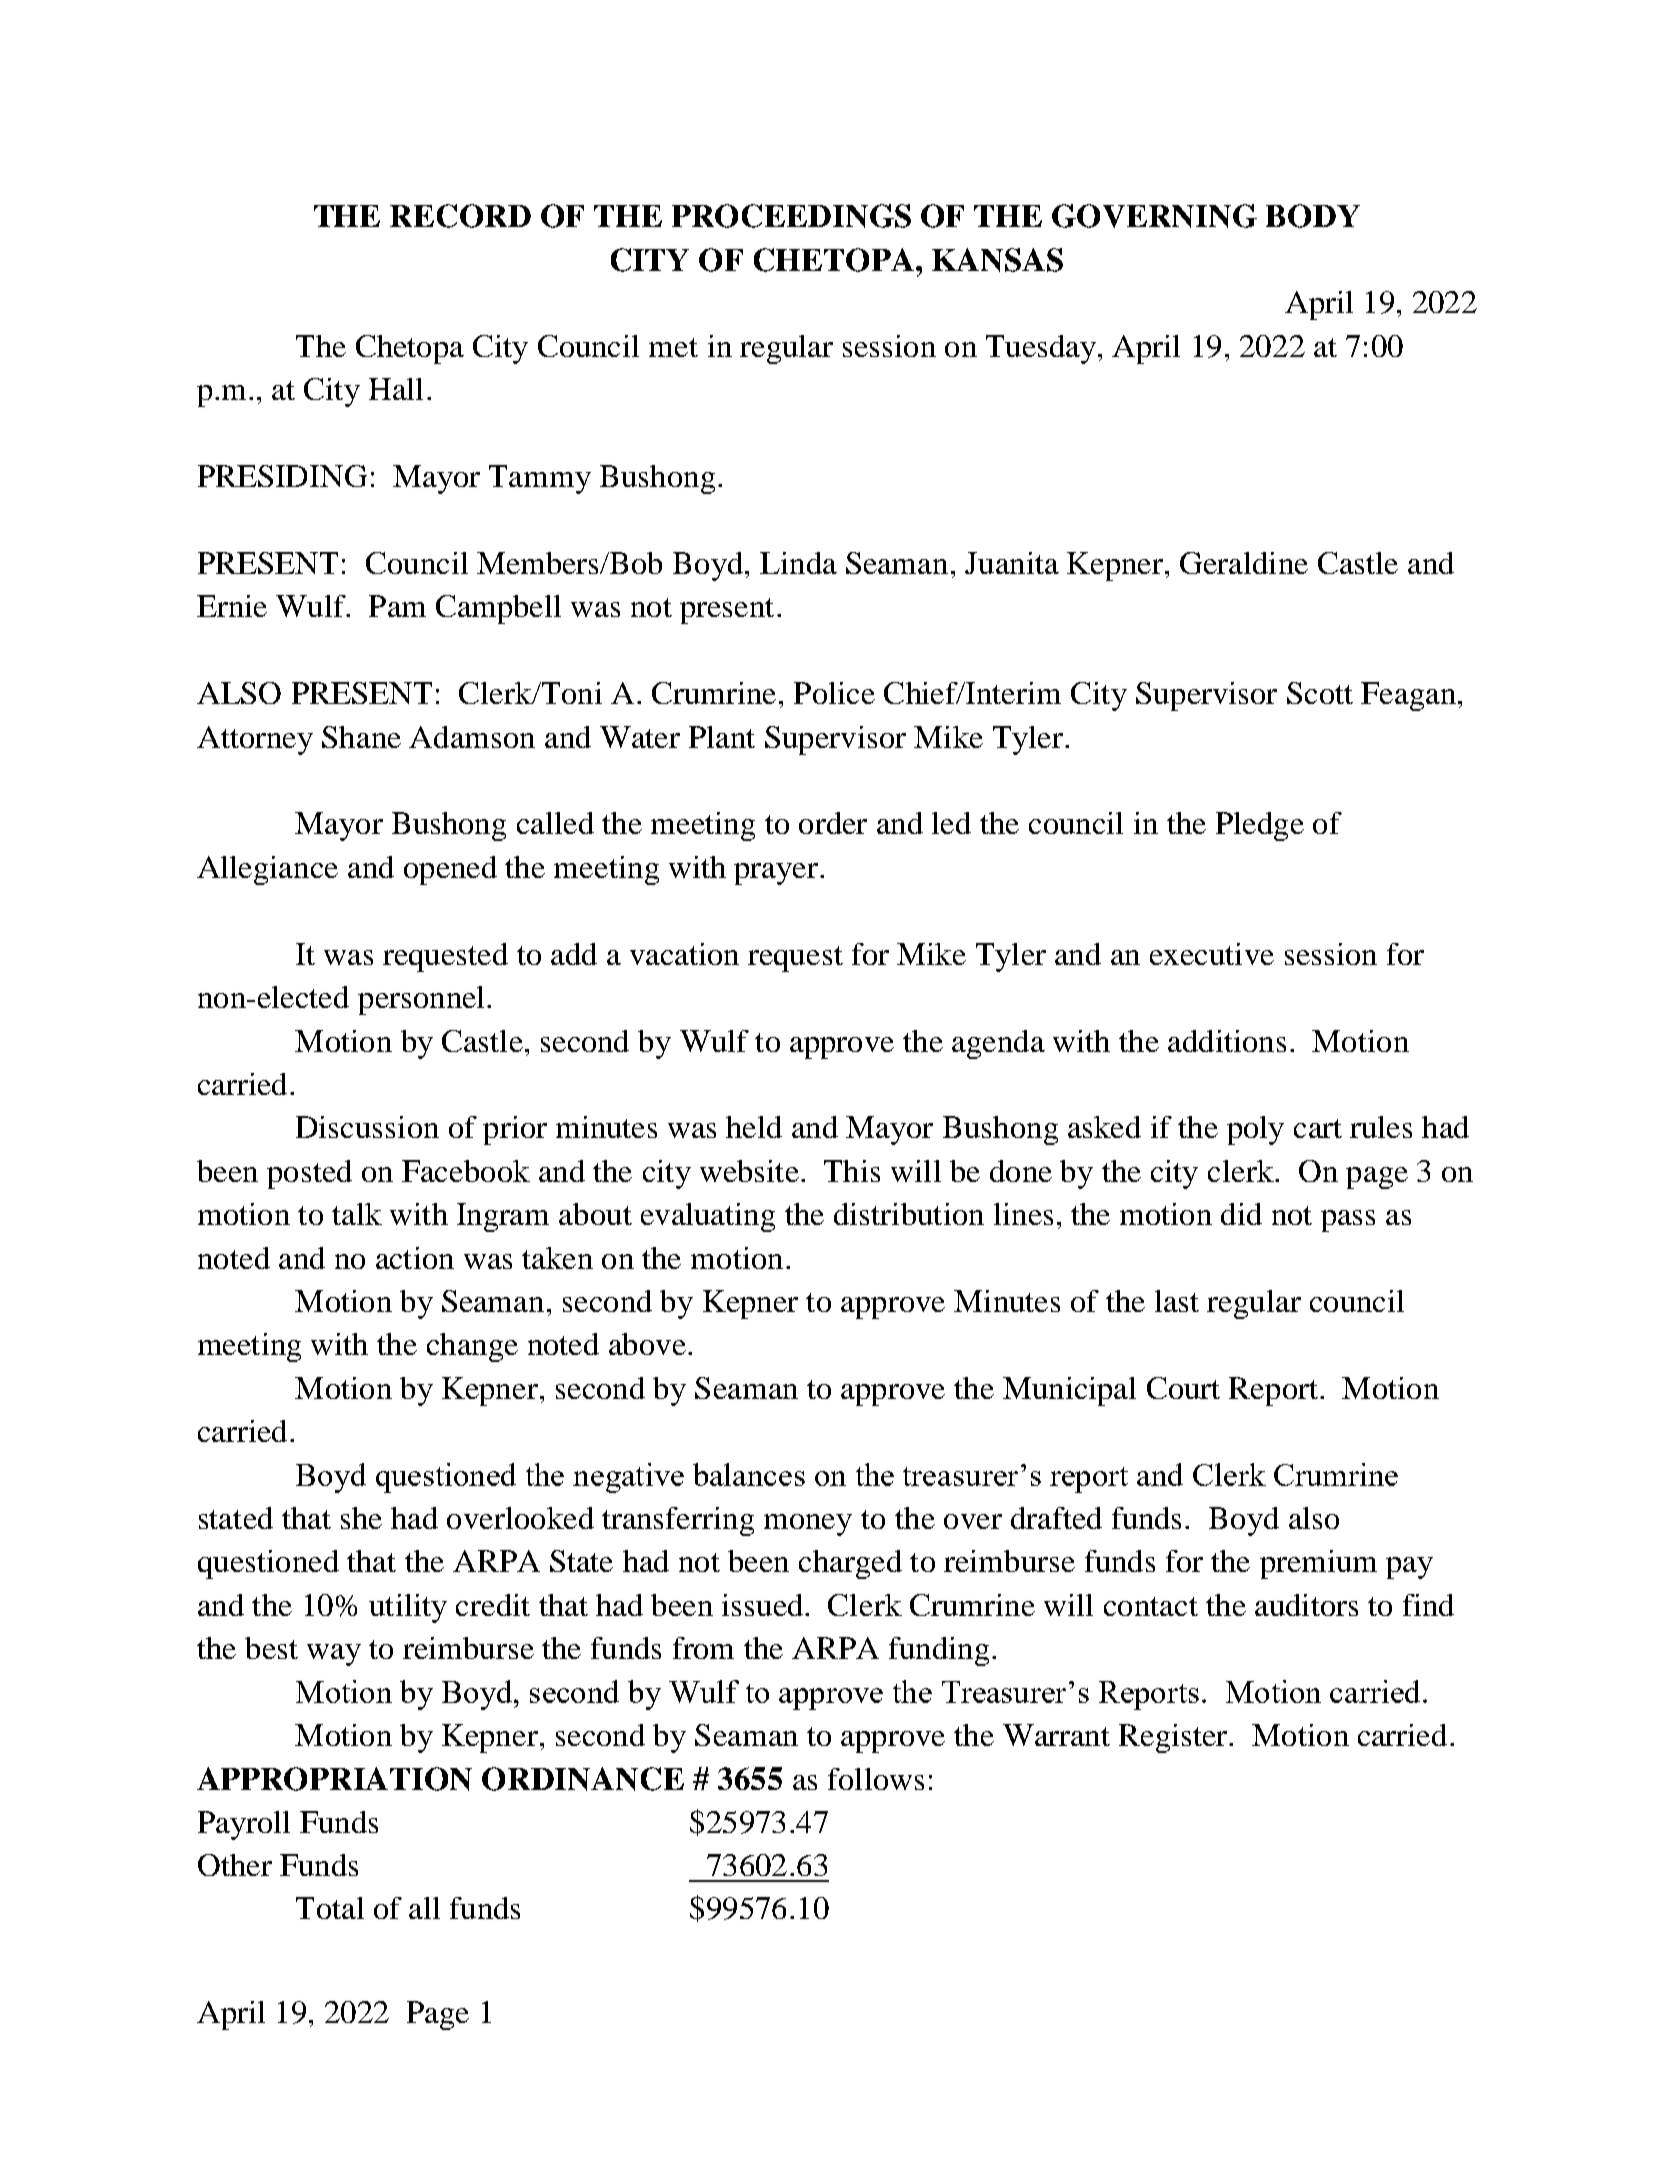 This page has height=2166, width=1674. Describe the element at coordinates (1177, 1301) in the page. I see `last` at that location.
